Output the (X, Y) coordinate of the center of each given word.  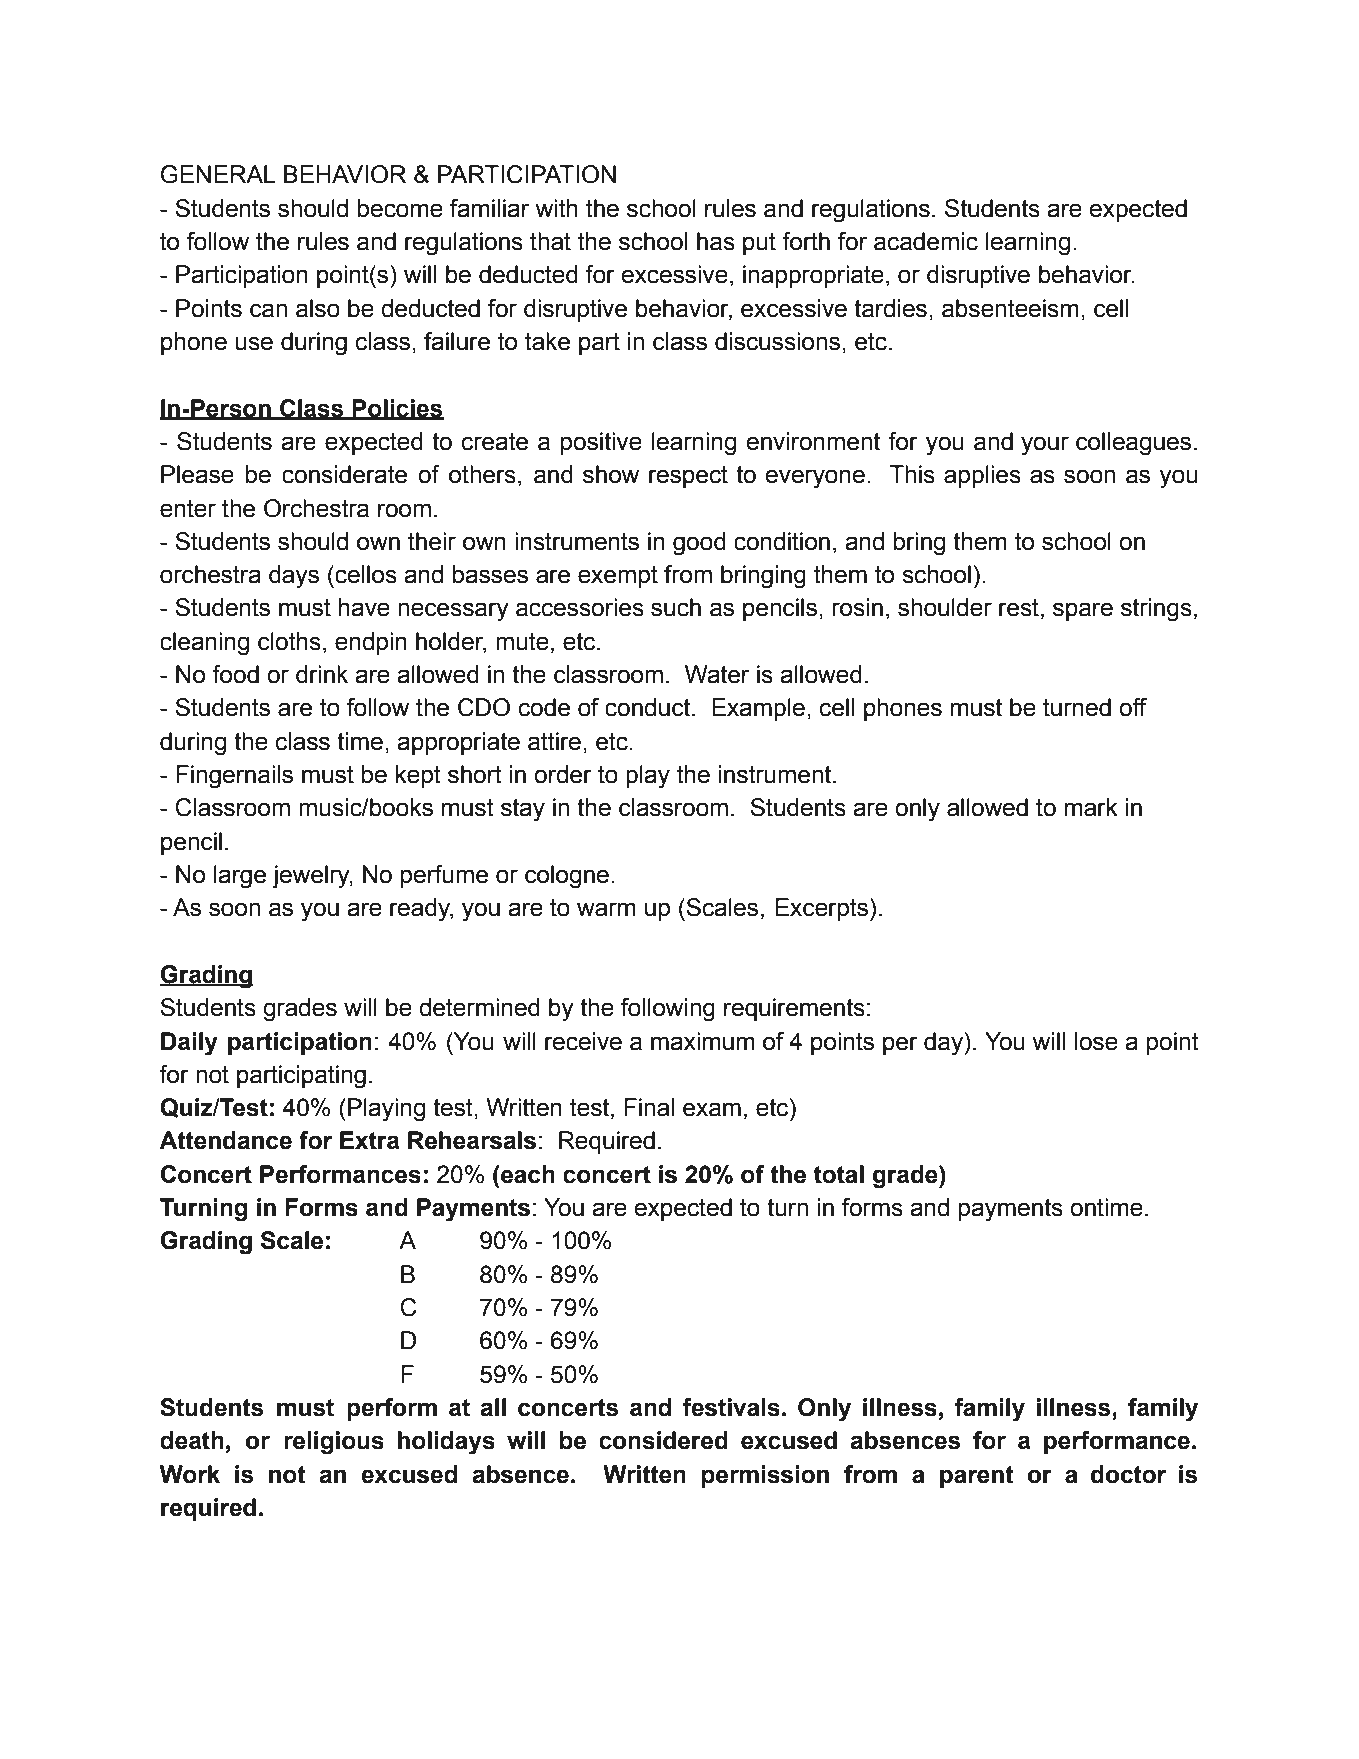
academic (926, 241)
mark (1091, 807)
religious (334, 1443)
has (716, 241)
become (400, 208)
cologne (567, 877)
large (240, 877)
